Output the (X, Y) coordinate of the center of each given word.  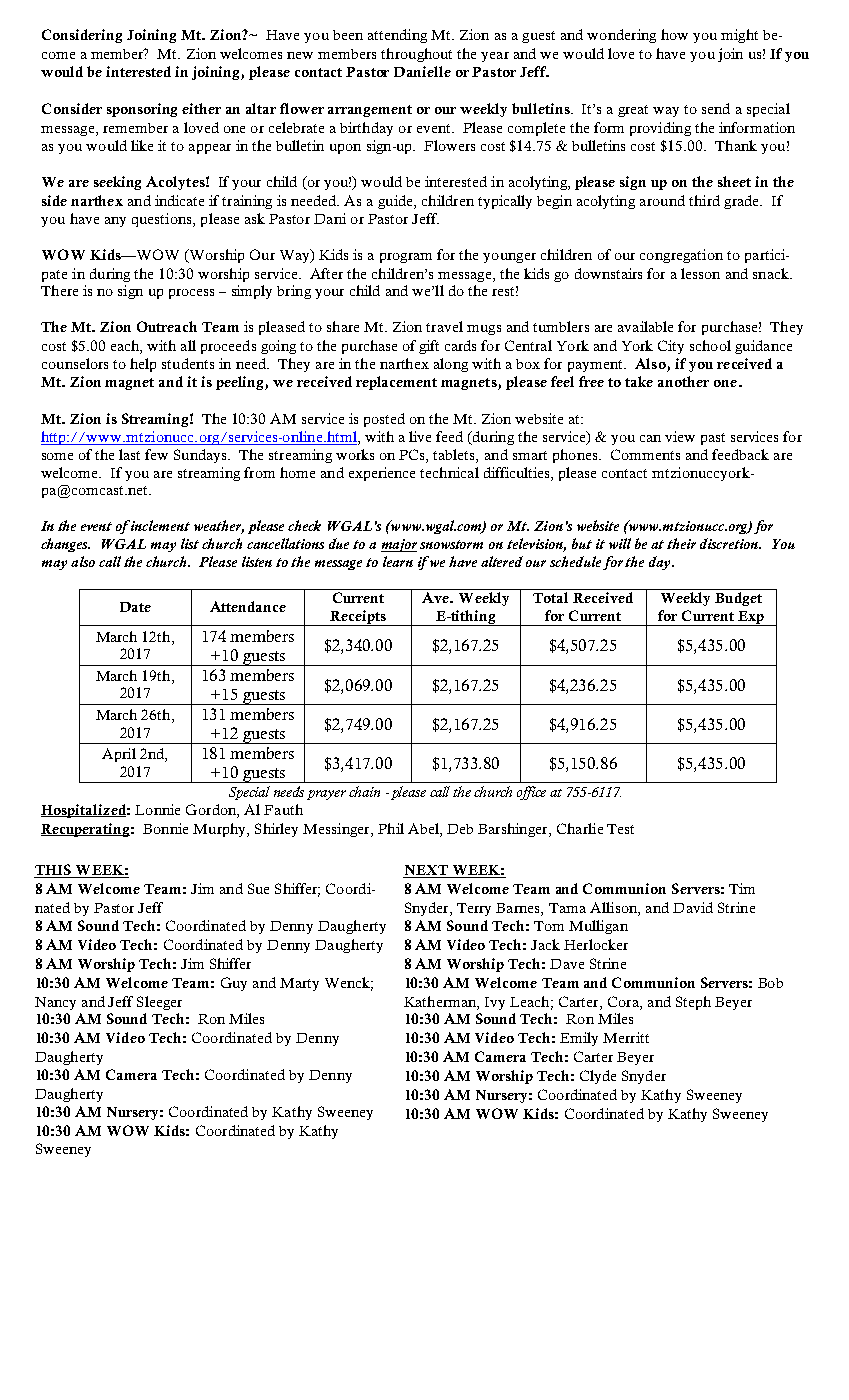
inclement (159, 525)
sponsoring (142, 110)
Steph (693, 1003)
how (674, 34)
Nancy (55, 1003)
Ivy (495, 1003)
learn (398, 561)
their (681, 543)
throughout (416, 55)
